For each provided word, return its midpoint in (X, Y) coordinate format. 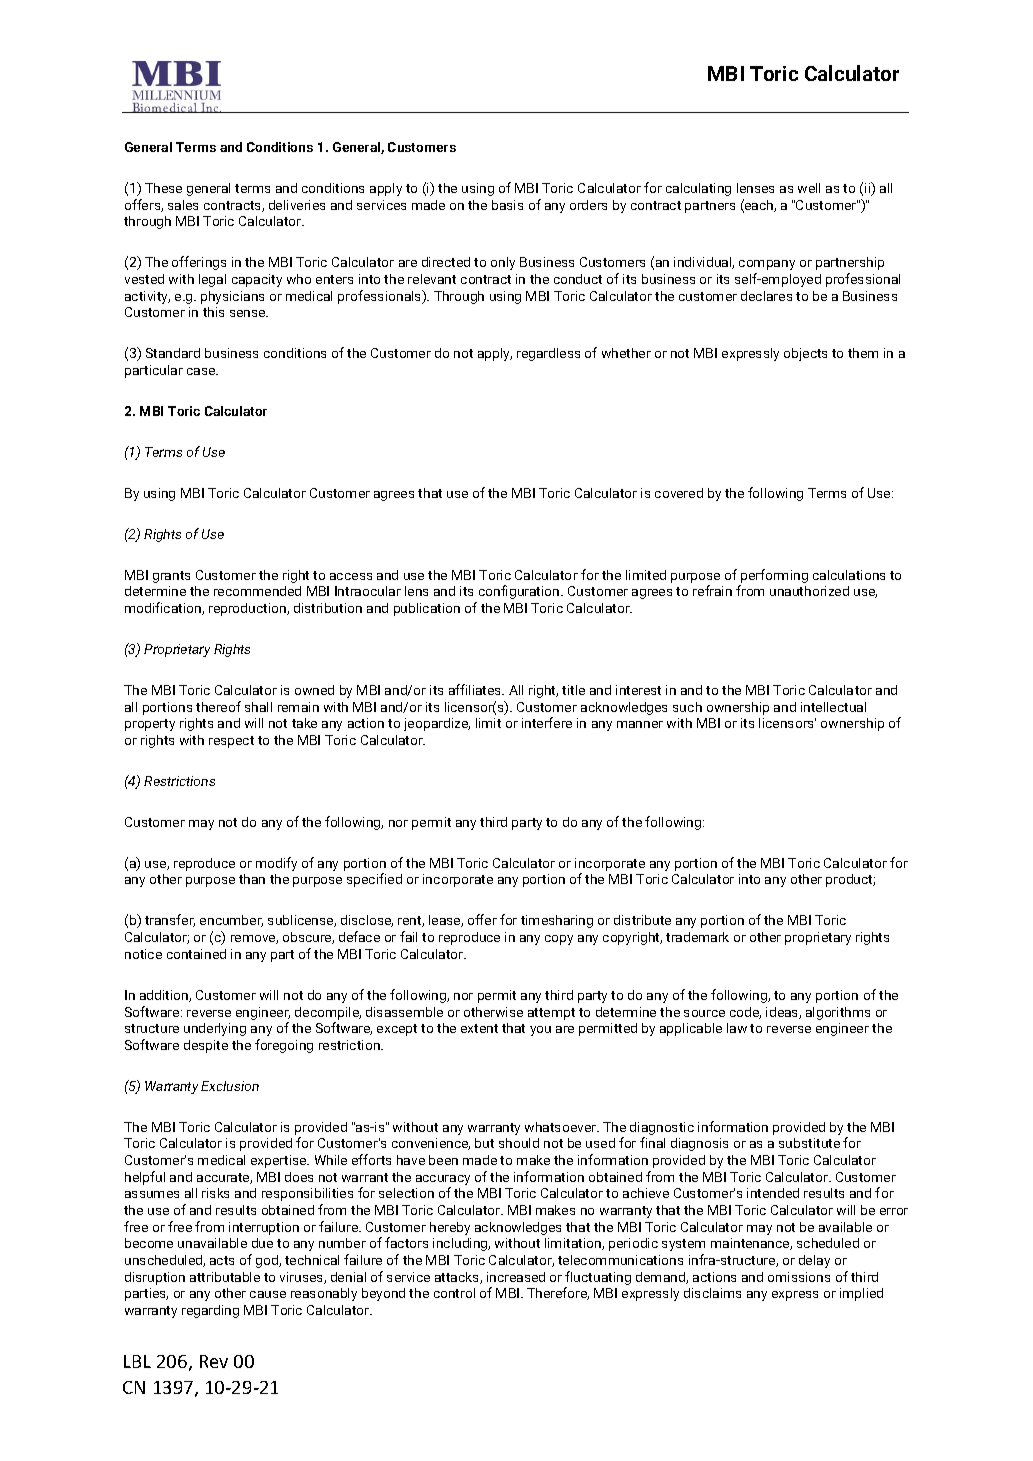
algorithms (838, 1013)
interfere (547, 722)
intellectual (833, 707)
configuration (520, 592)
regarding (210, 1311)
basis (507, 205)
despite (206, 1046)
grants (171, 577)
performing (773, 577)
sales (183, 205)
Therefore (558, 1293)
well (809, 188)
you (540, 1031)
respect (231, 742)
